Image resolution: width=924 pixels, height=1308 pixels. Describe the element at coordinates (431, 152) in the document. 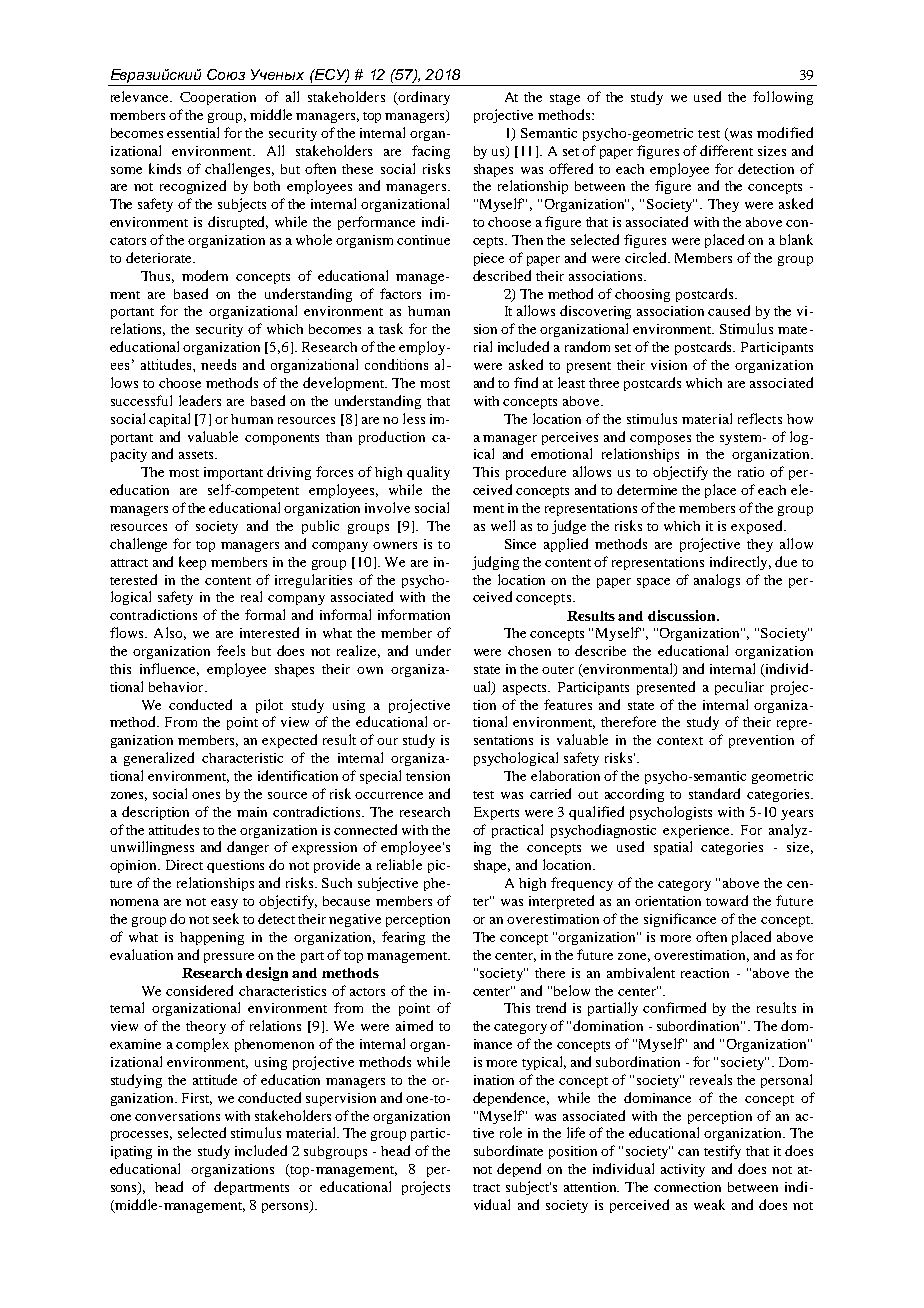

I see `facing` at that location.
